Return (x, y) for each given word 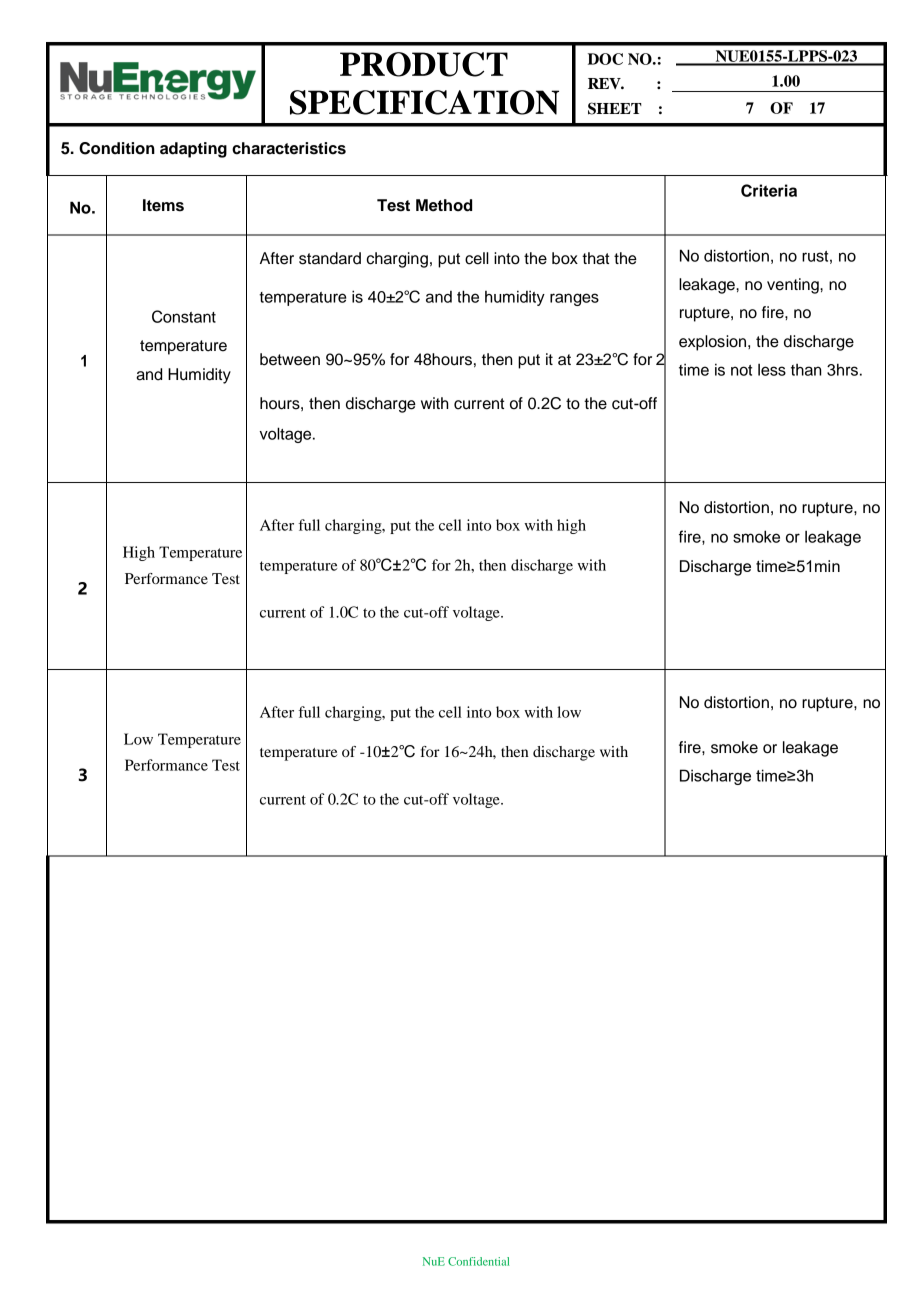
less (772, 369)
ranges (574, 299)
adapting (193, 150)
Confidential (478, 1261)
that (595, 258)
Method (444, 205)
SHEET (615, 108)
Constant (184, 316)
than (806, 370)
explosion (714, 343)
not (741, 370)
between (290, 359)
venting (794, 286)
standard (330, 258)
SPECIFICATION (424, 102)
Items (163, 205)
